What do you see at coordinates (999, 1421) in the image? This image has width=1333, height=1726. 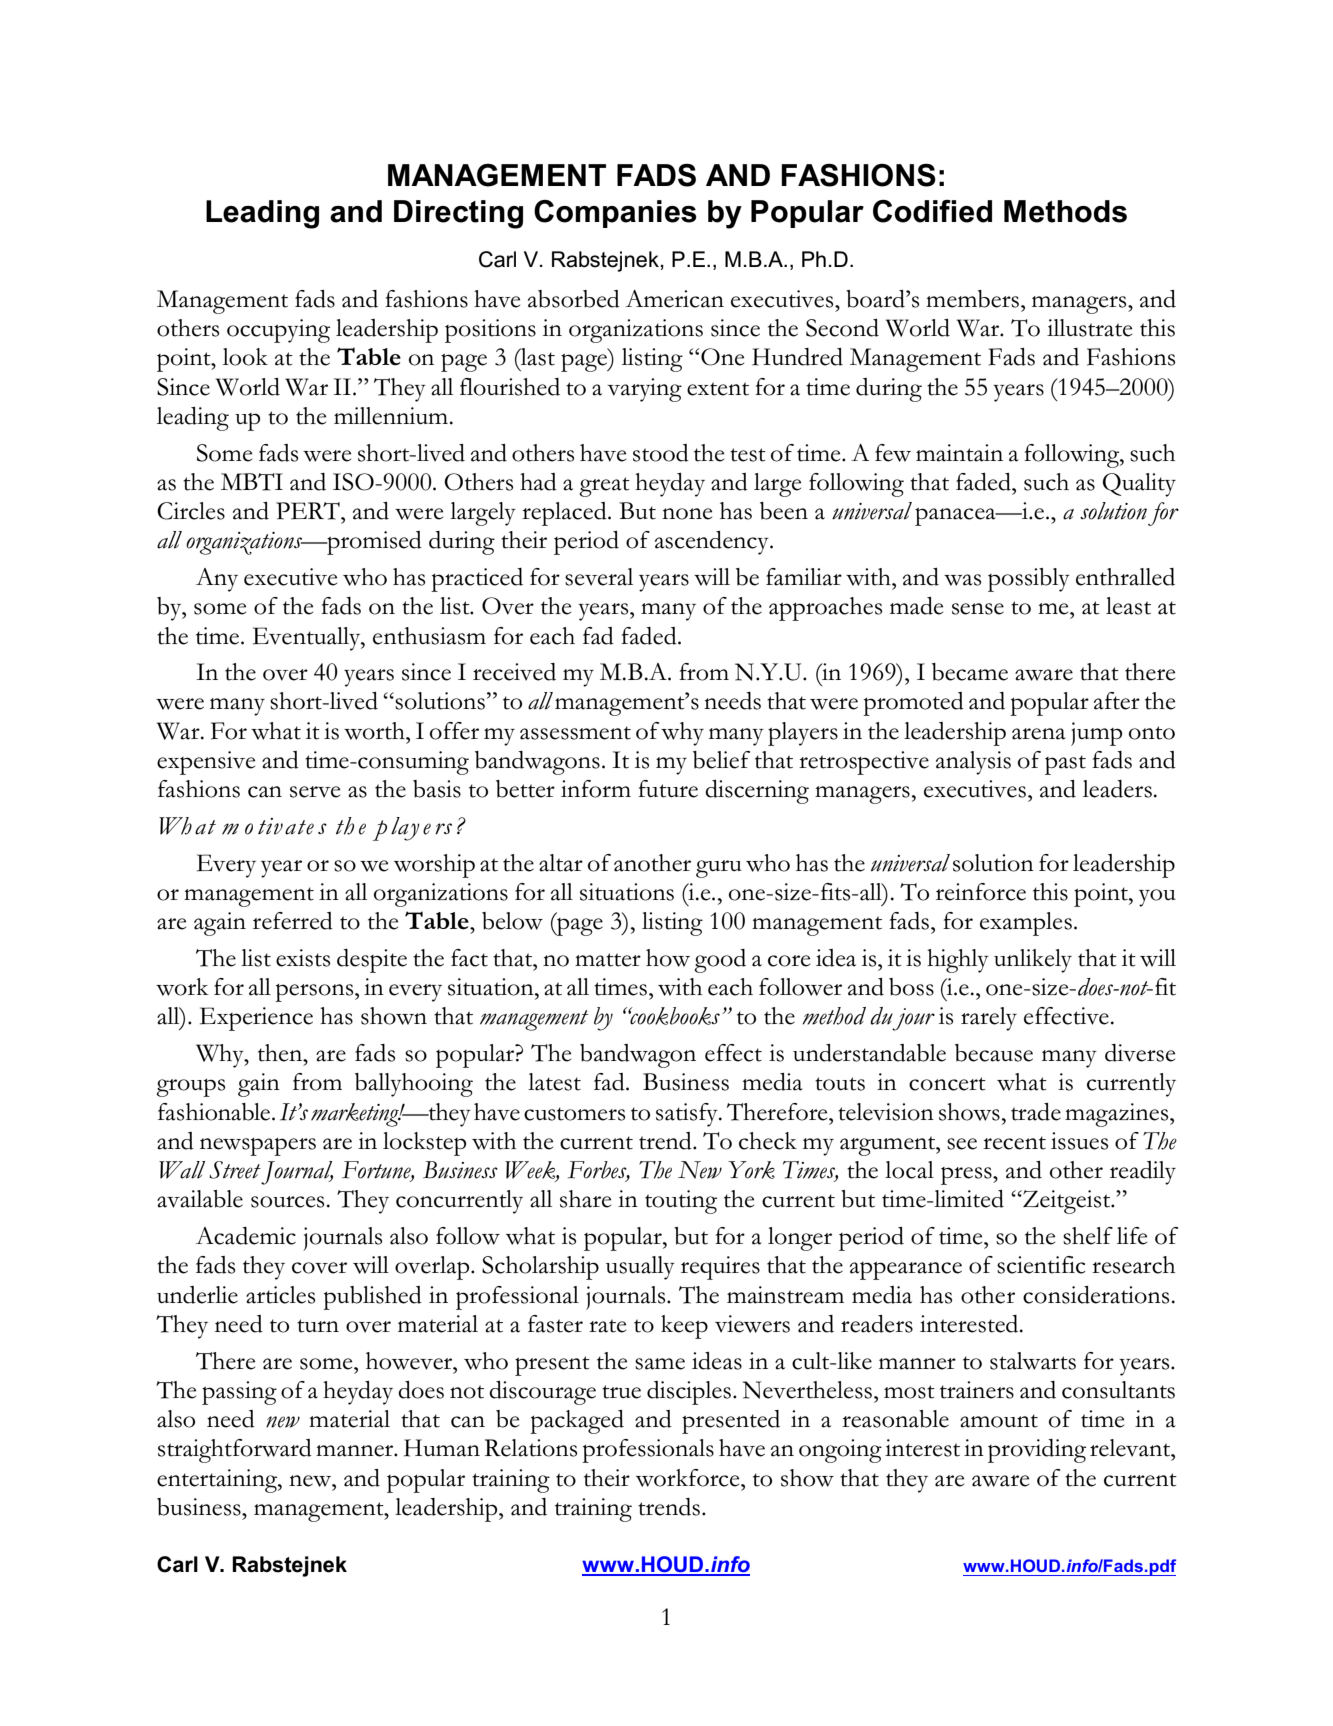 I see `amount` at bounding box center [999, 1421].
